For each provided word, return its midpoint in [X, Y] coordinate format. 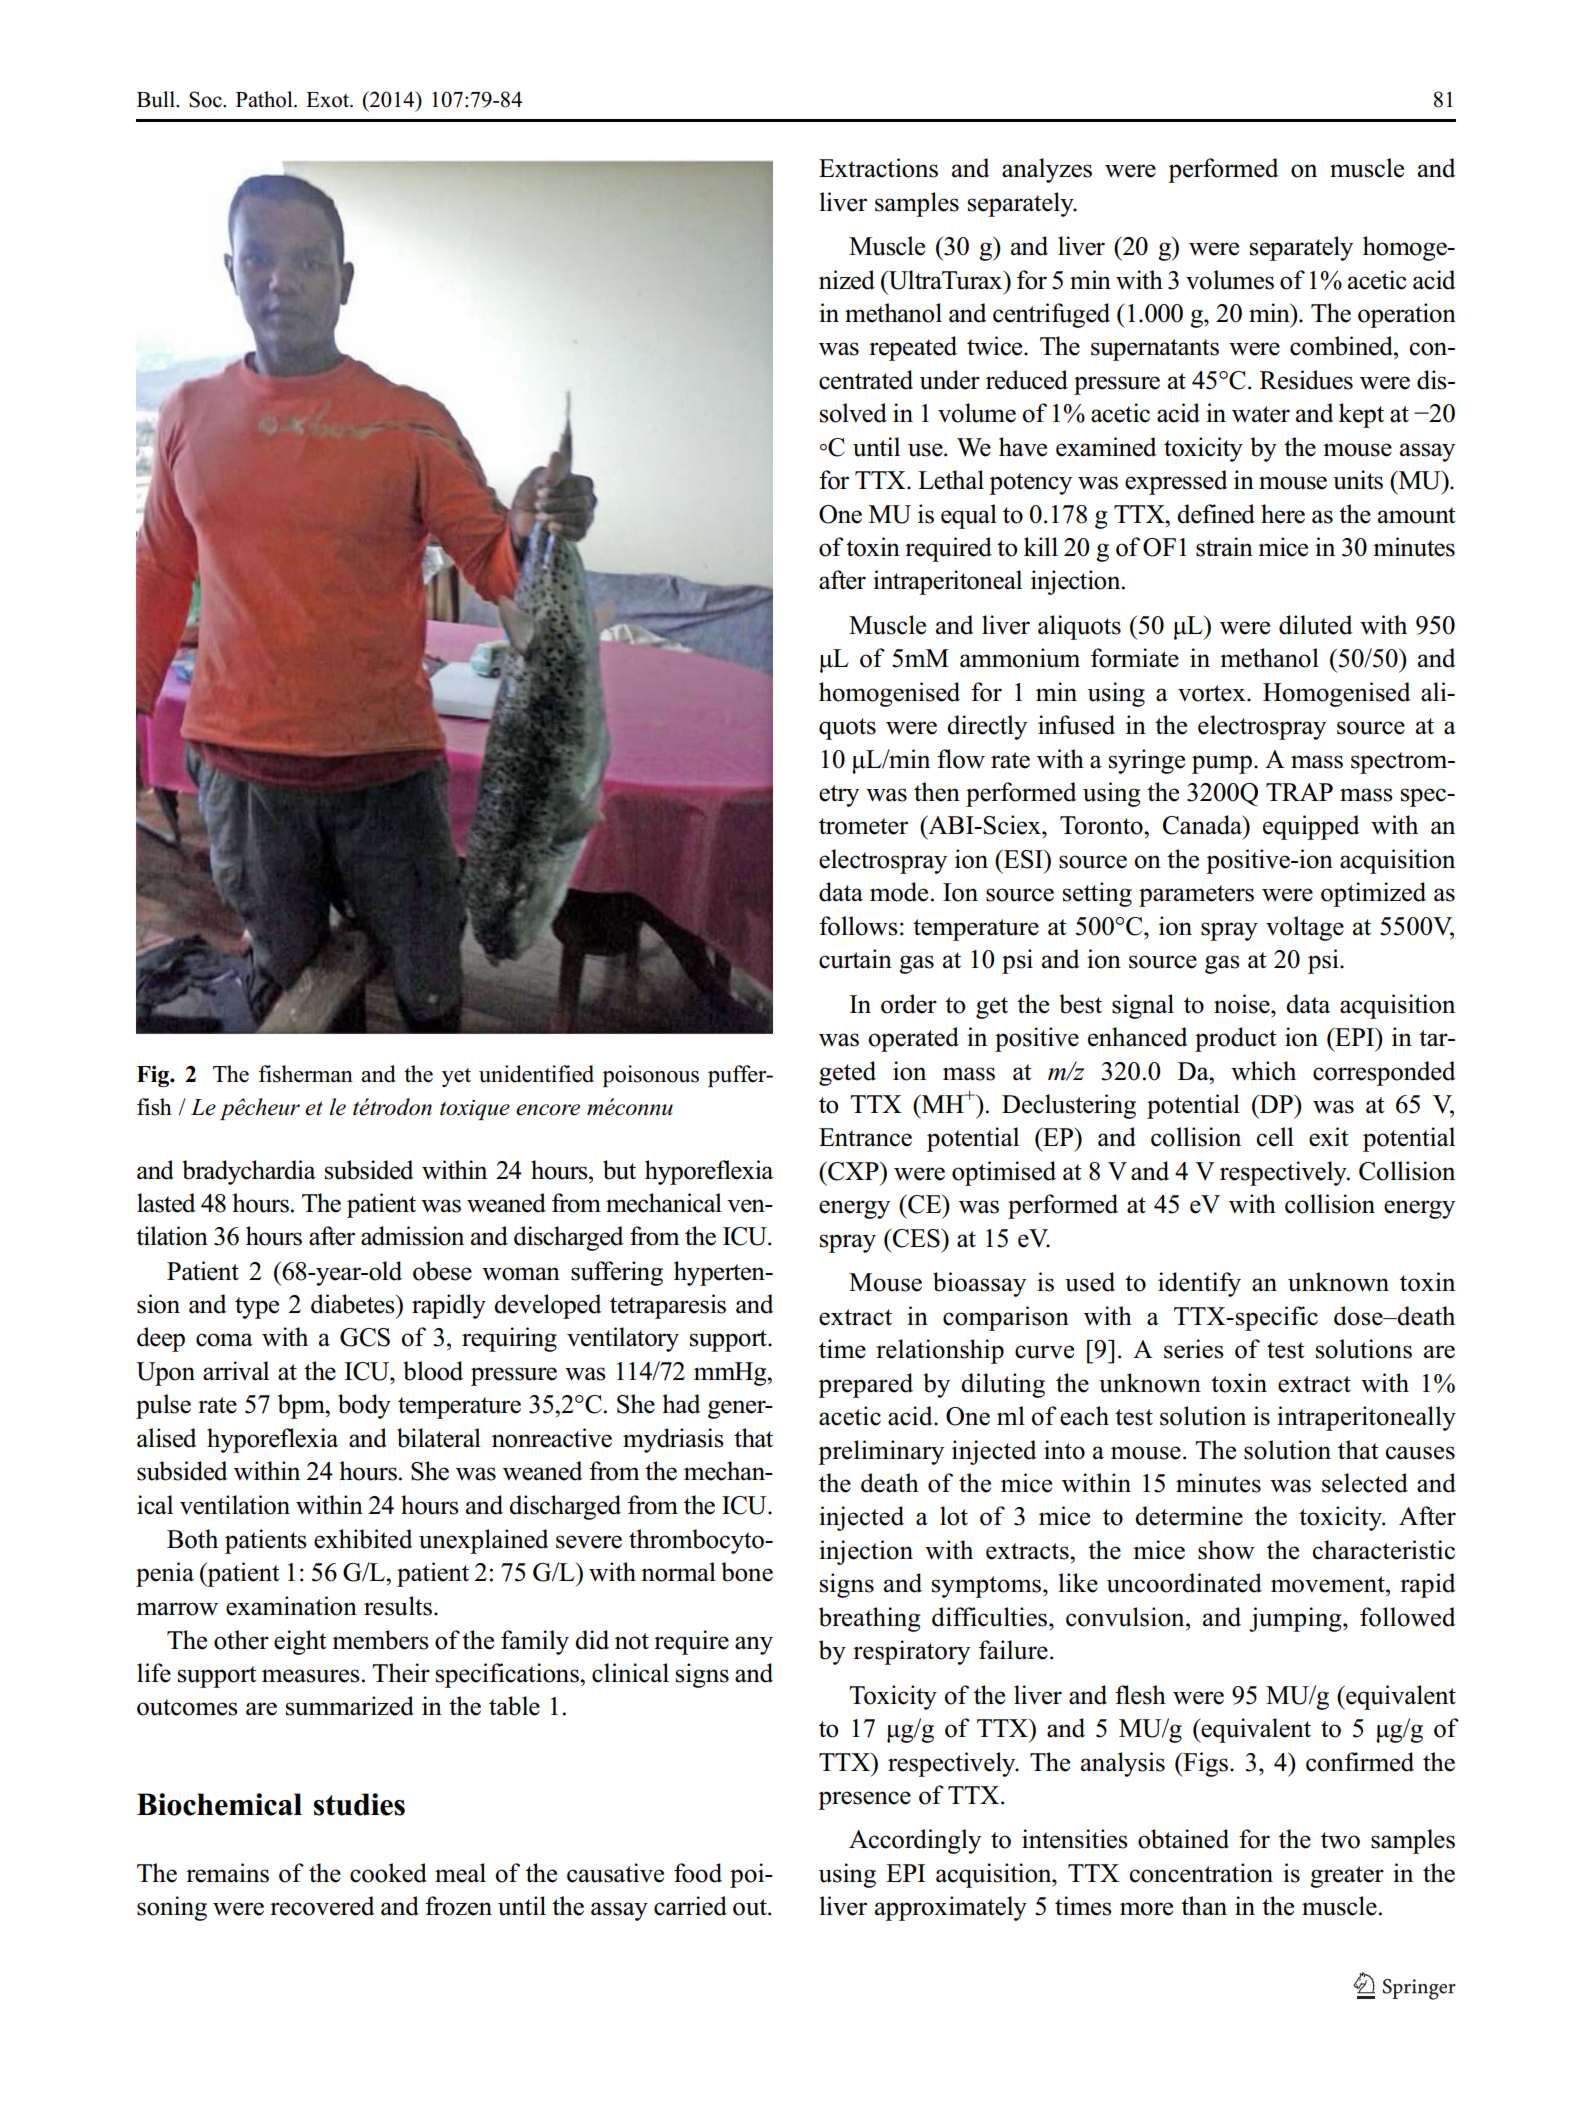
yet [456, 1077]
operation [1407, 315]
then [937, 792]
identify [1199, 1284]
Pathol [265, 99]
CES [916, 1238]
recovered [322, 1906]
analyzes [1047, 170]
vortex [1213, 693]
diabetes [354, 1304]
